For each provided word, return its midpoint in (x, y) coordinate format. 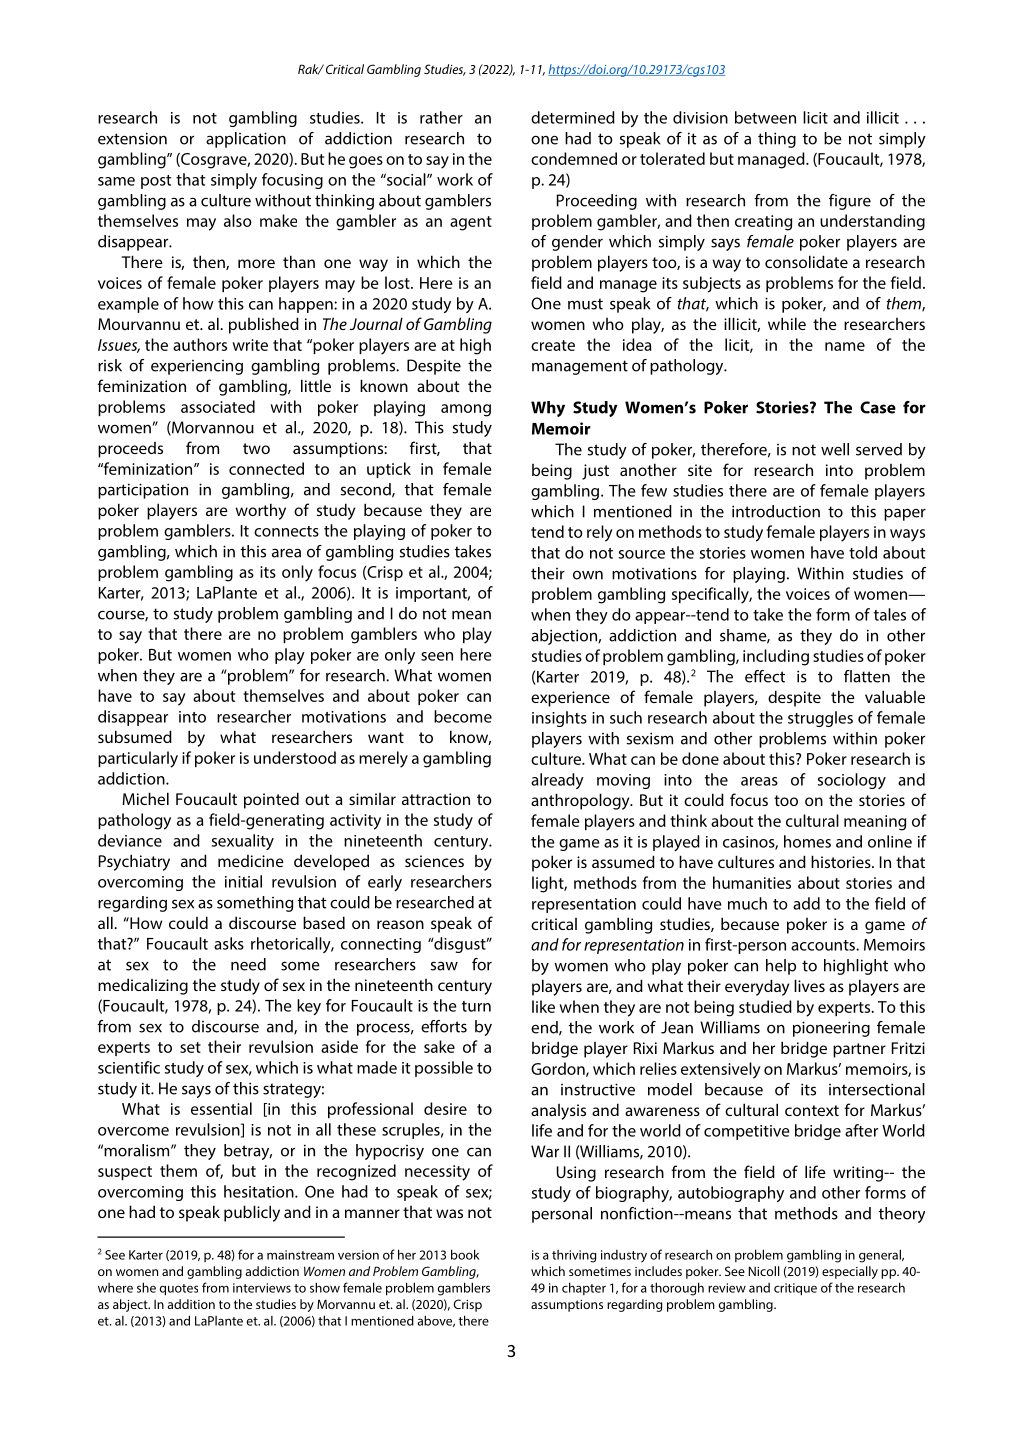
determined (573, 117)
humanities (752, 882)
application (246, 140)
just (595, 472)
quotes (179, 1290)
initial (243, 881)
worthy (261, 511)
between (765, 117)
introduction (776, 511)
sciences (434, 861)
